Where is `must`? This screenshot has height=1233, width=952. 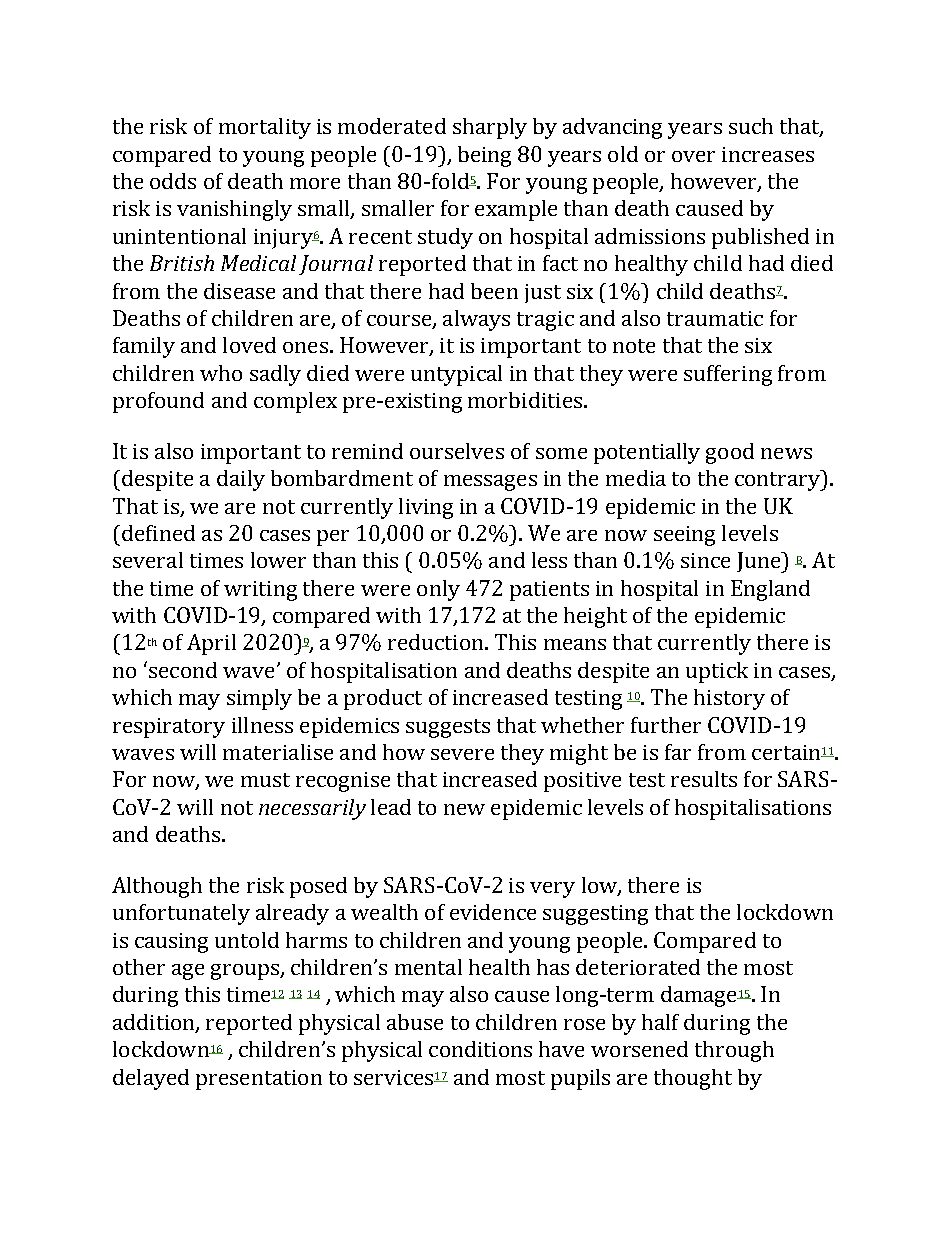 must is located at coordinates (265, 780).
